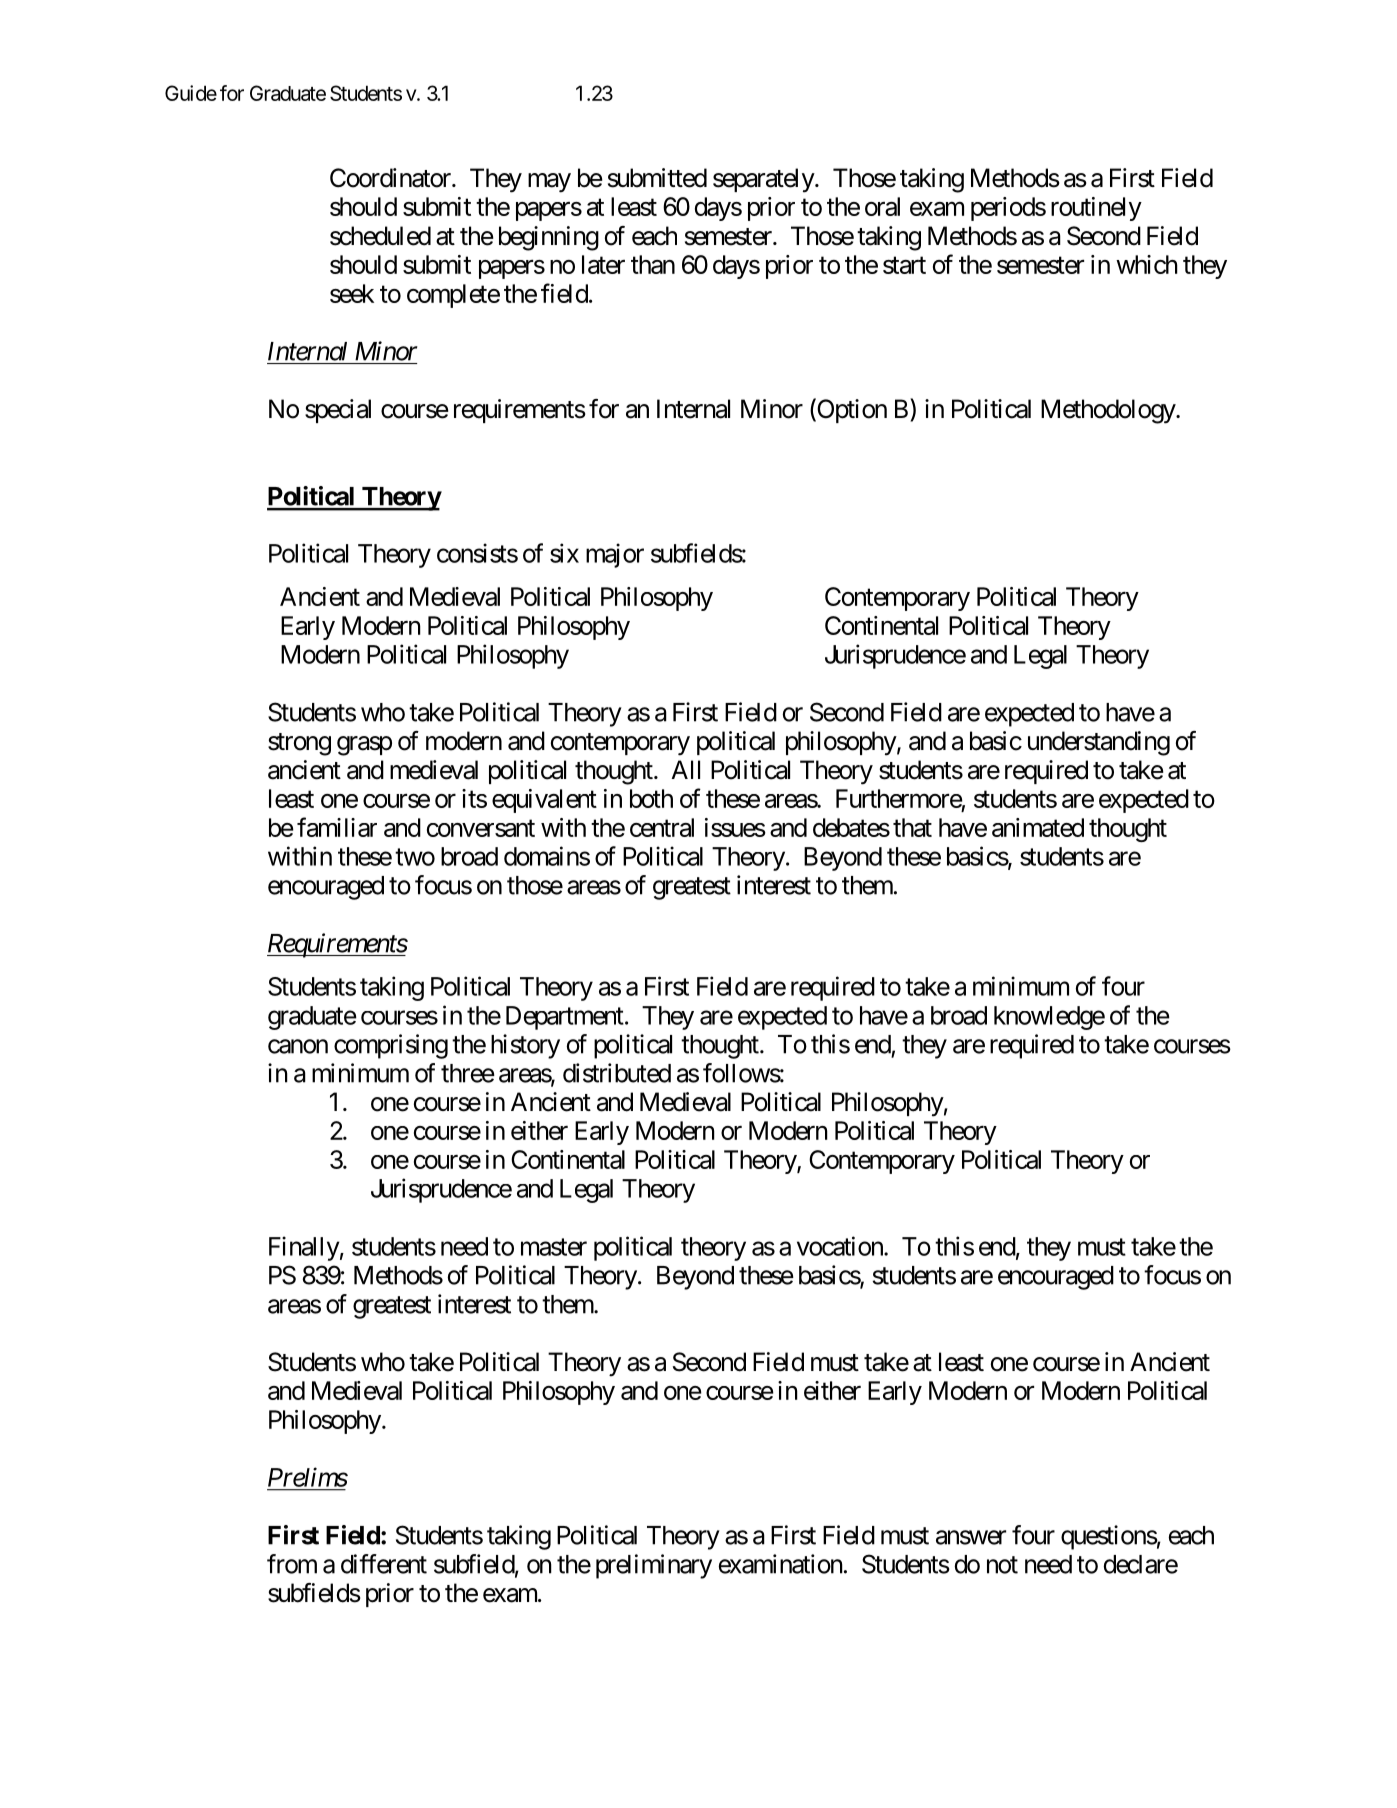  Describe the element at coordinates (1002, 1565) in the page. I see `not` at that location.
